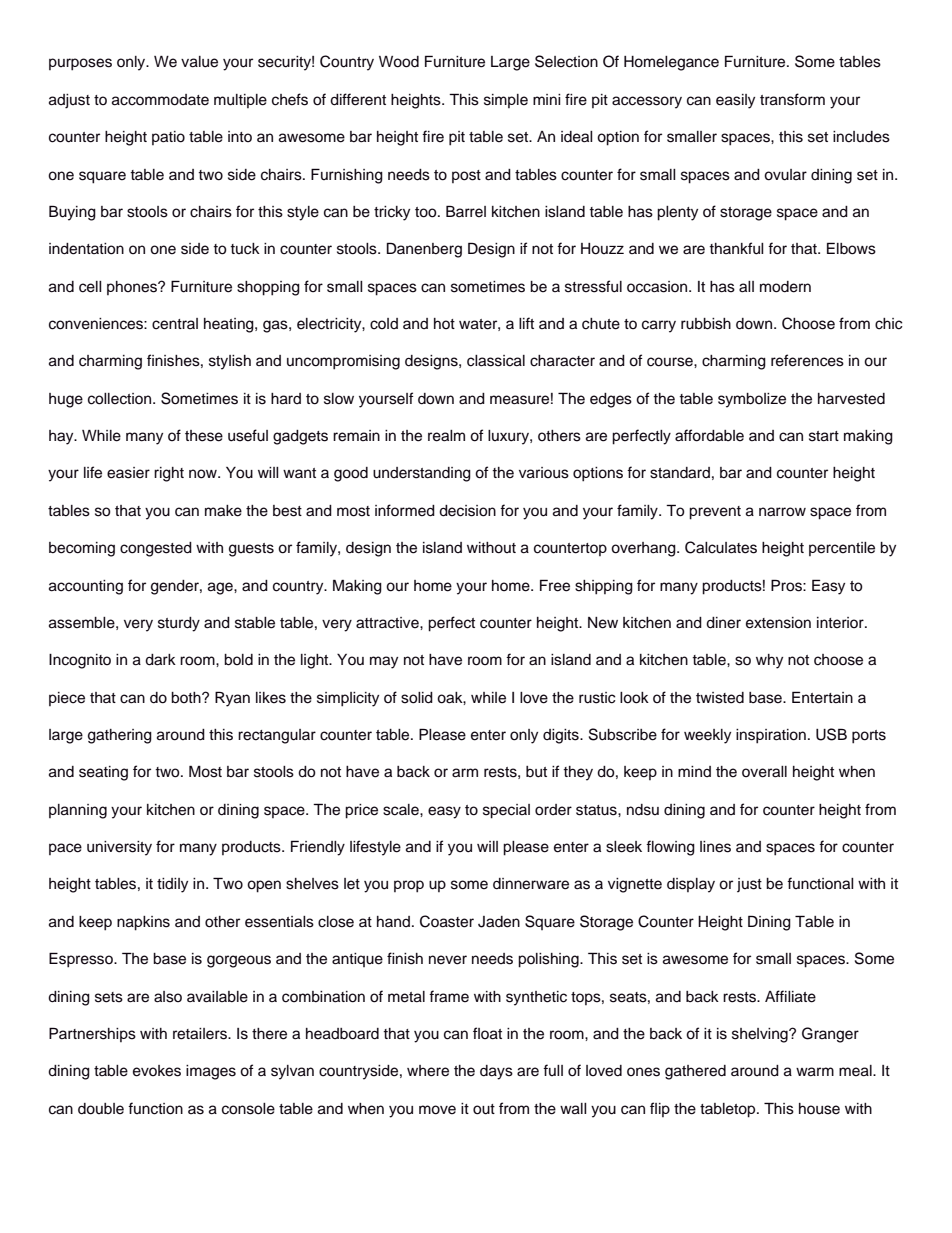 Image resolution: width=952 pixels, height=1233 pixels. I want to click on warm, so click(815, 1072).
